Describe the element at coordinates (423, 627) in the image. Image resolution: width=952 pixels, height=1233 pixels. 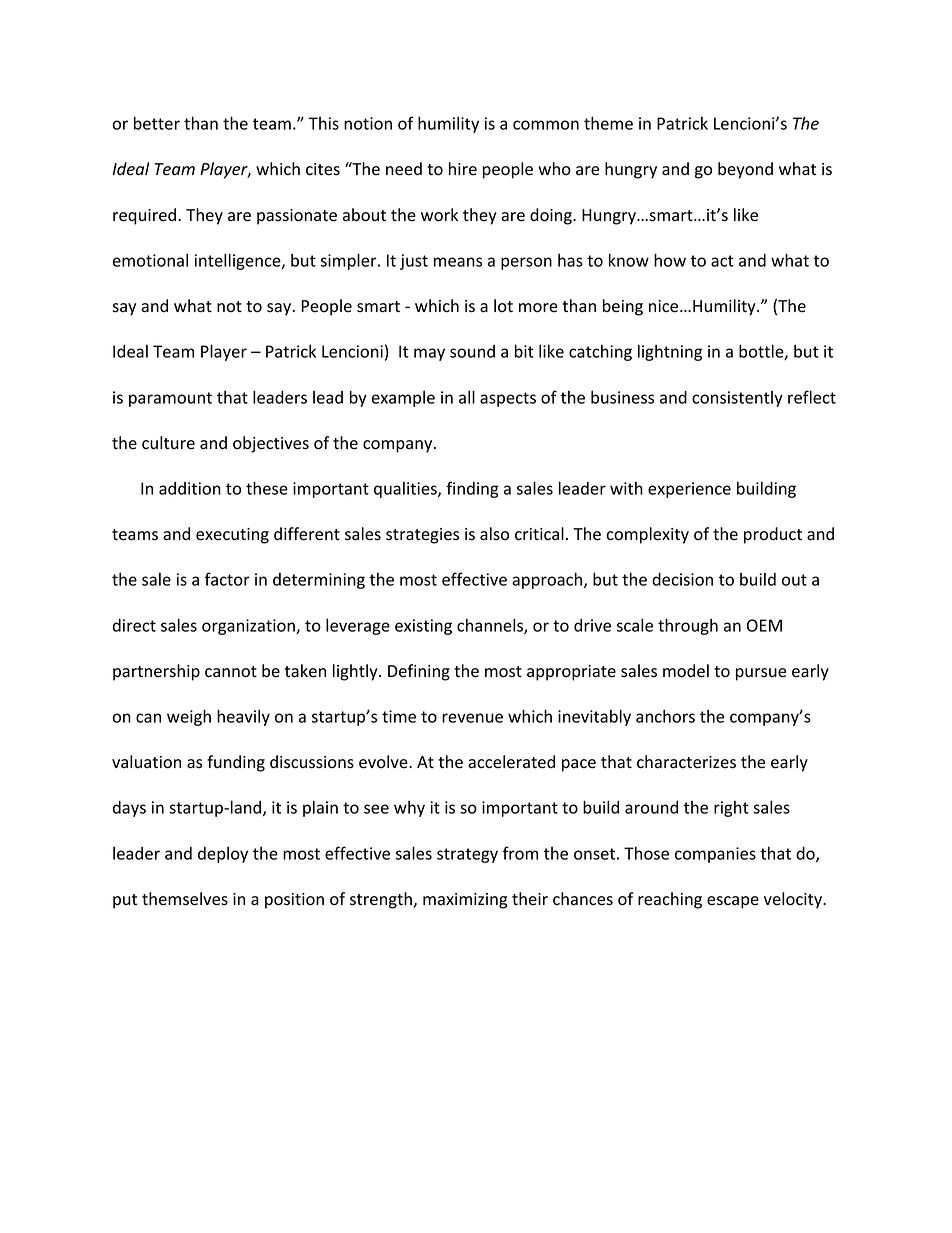
I see `existing` at that location.
